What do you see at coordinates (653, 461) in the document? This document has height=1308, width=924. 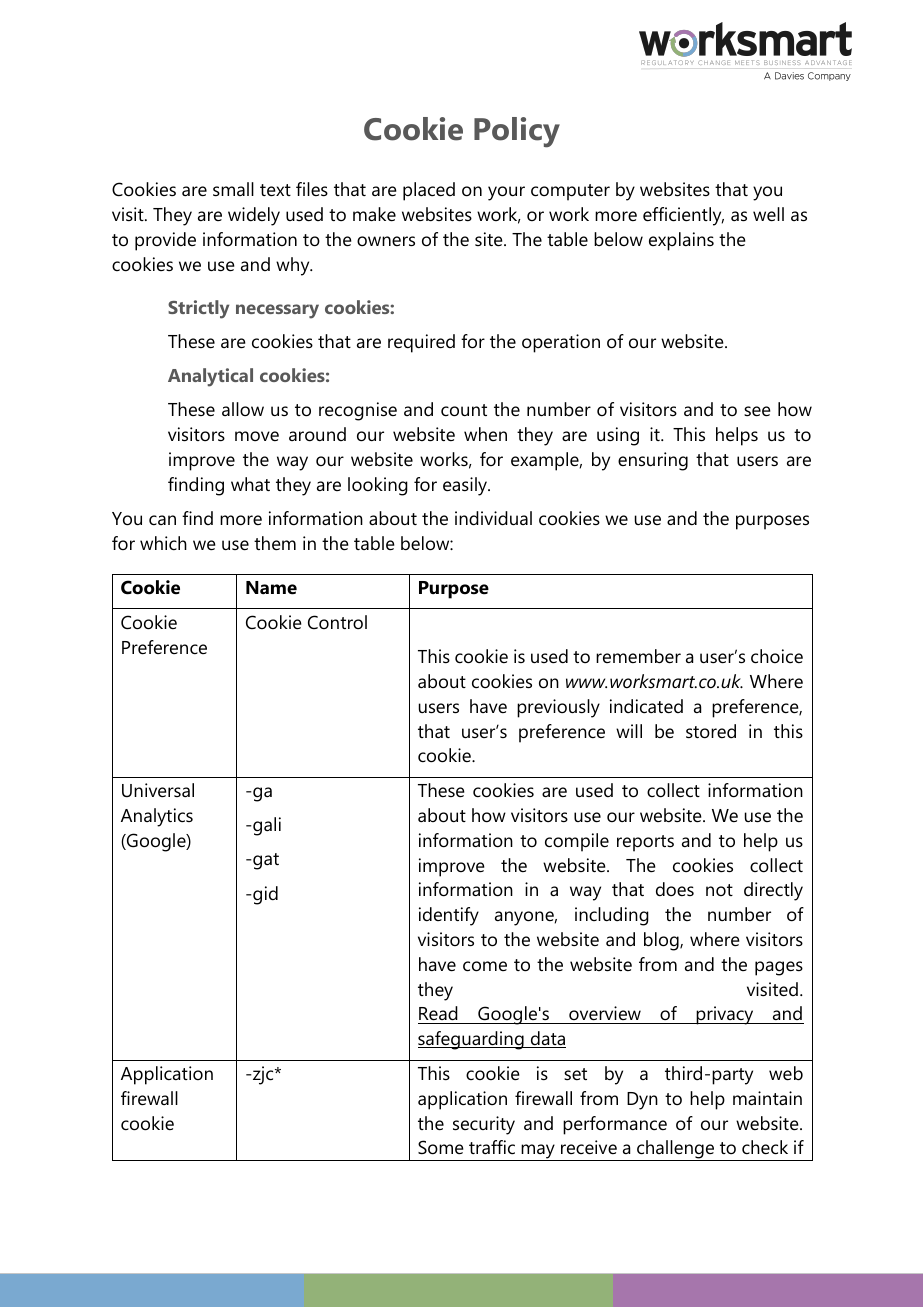 I see `ensuring` at bounding box center [653, 461].
